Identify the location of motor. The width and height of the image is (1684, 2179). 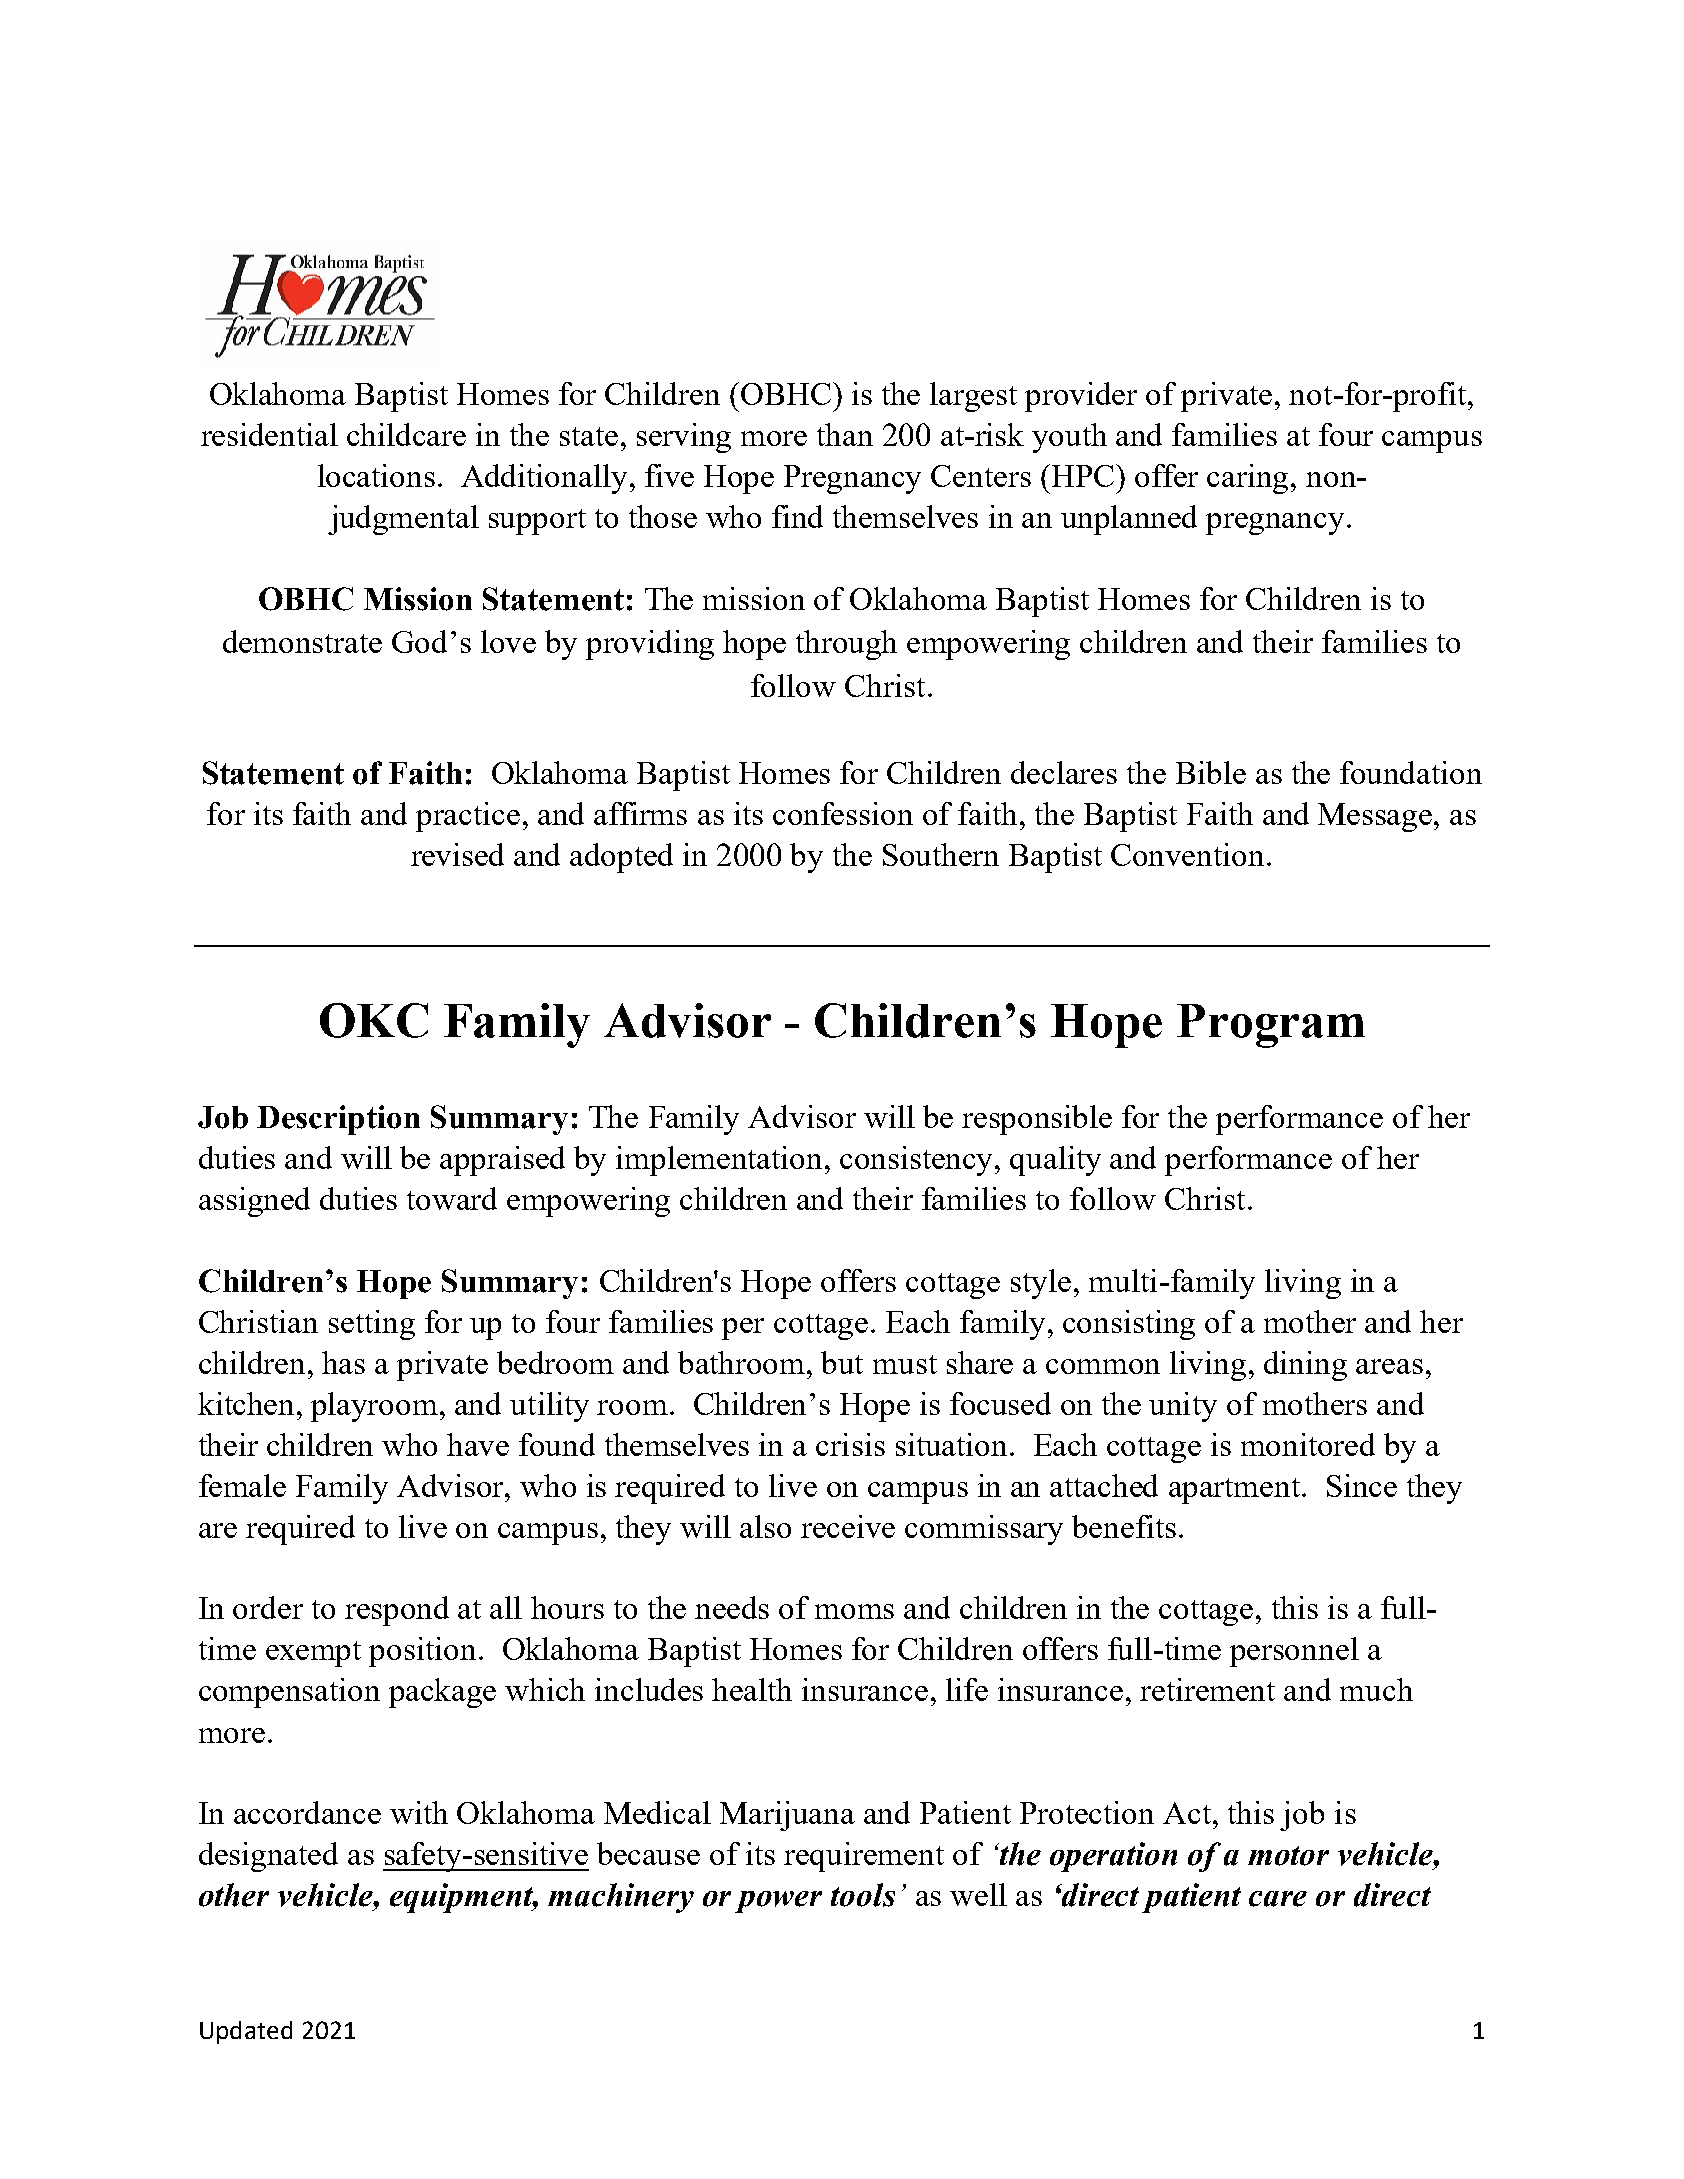
(1288, 1856).
